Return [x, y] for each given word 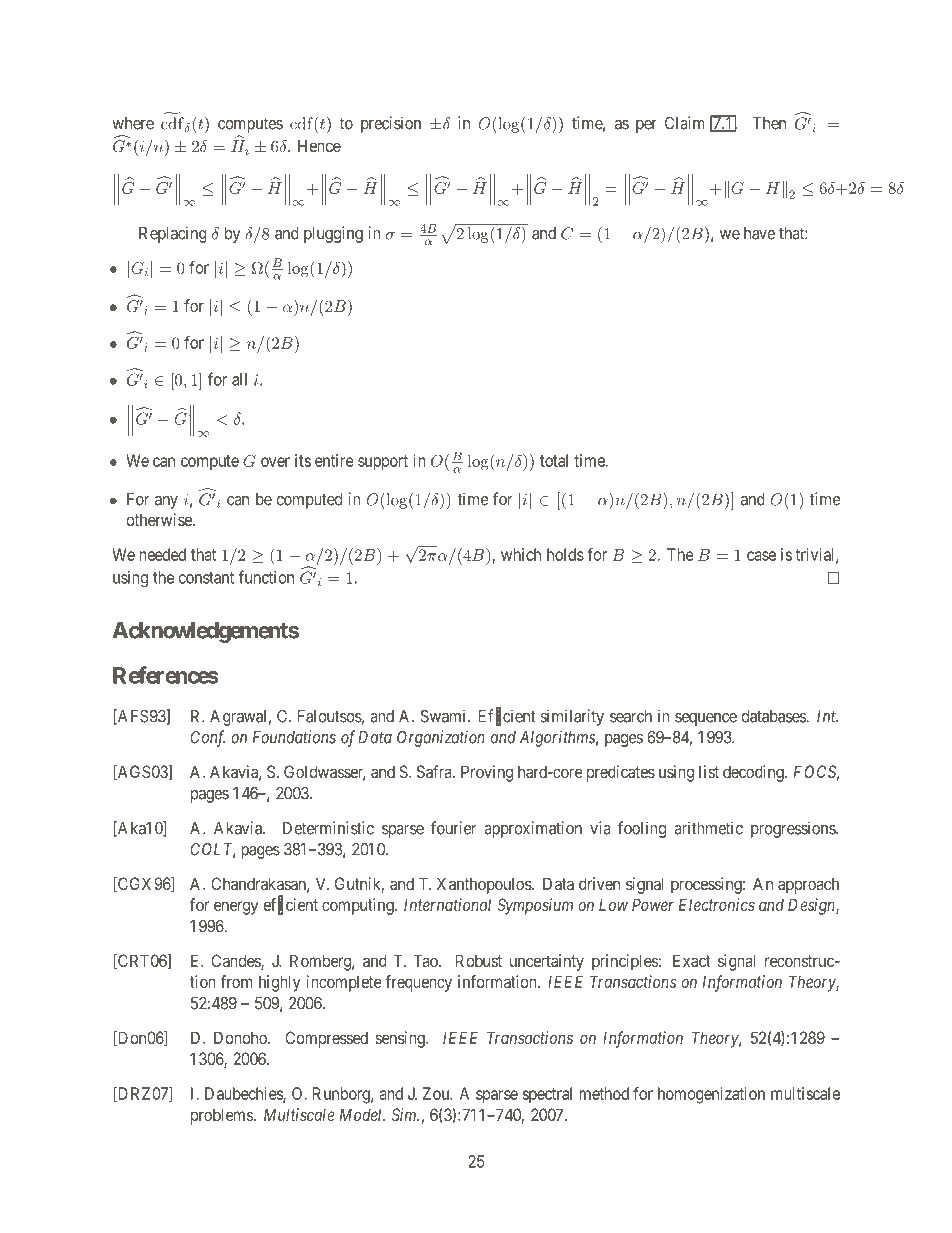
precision [391, 124]
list [709, 771]
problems [222, 1116]
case [761, 556]
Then [769, 123]
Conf [207, 738]
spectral [547, 1095]
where [133, 123]
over [275, 462]
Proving [487, 773]
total [554, 460]
